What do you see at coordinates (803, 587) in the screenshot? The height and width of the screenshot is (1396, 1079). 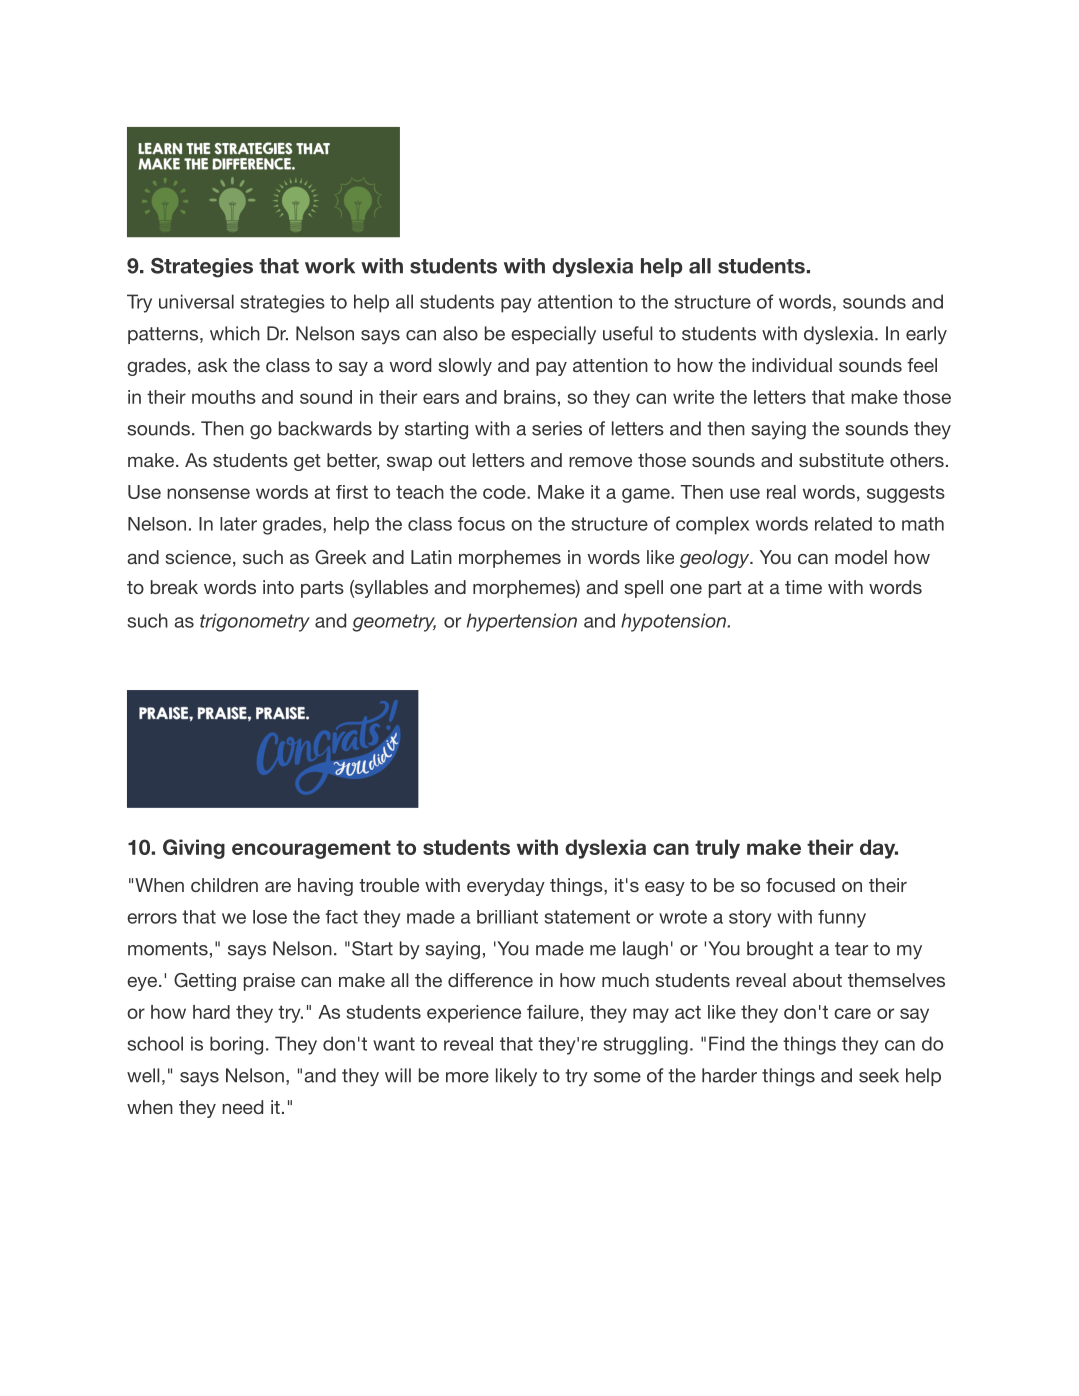 I see `time` at bounding box center [803, 587].
